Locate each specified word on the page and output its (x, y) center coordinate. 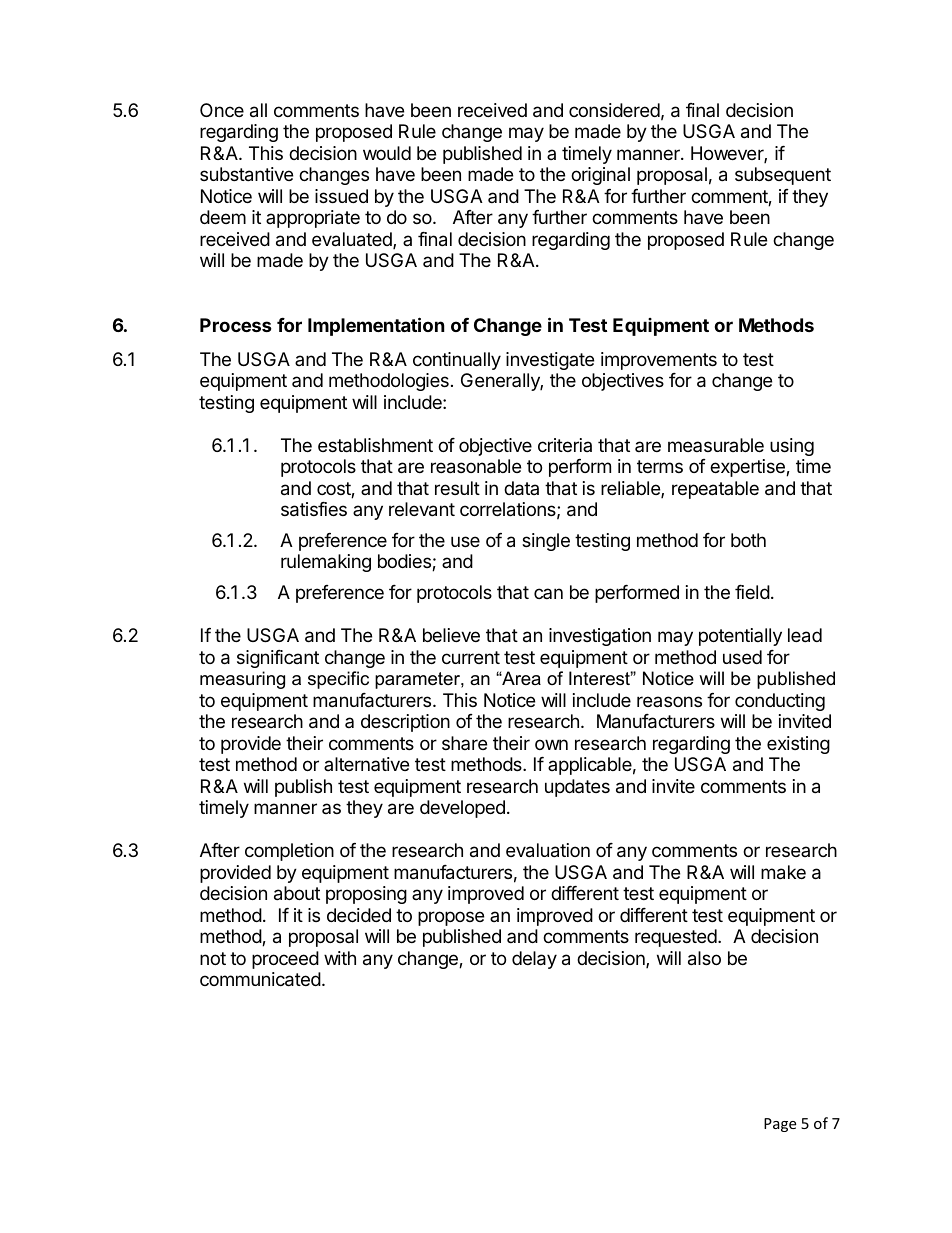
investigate (550, 361)
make (783, 872)
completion (289, 852)
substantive (246, 174)
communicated (260, 979)
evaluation (548, 850)
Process (236, 325)
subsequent (783, 176)
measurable (716, 445)
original (600, 176)
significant (278, 659)
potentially (740, 637)
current (471, 657)
